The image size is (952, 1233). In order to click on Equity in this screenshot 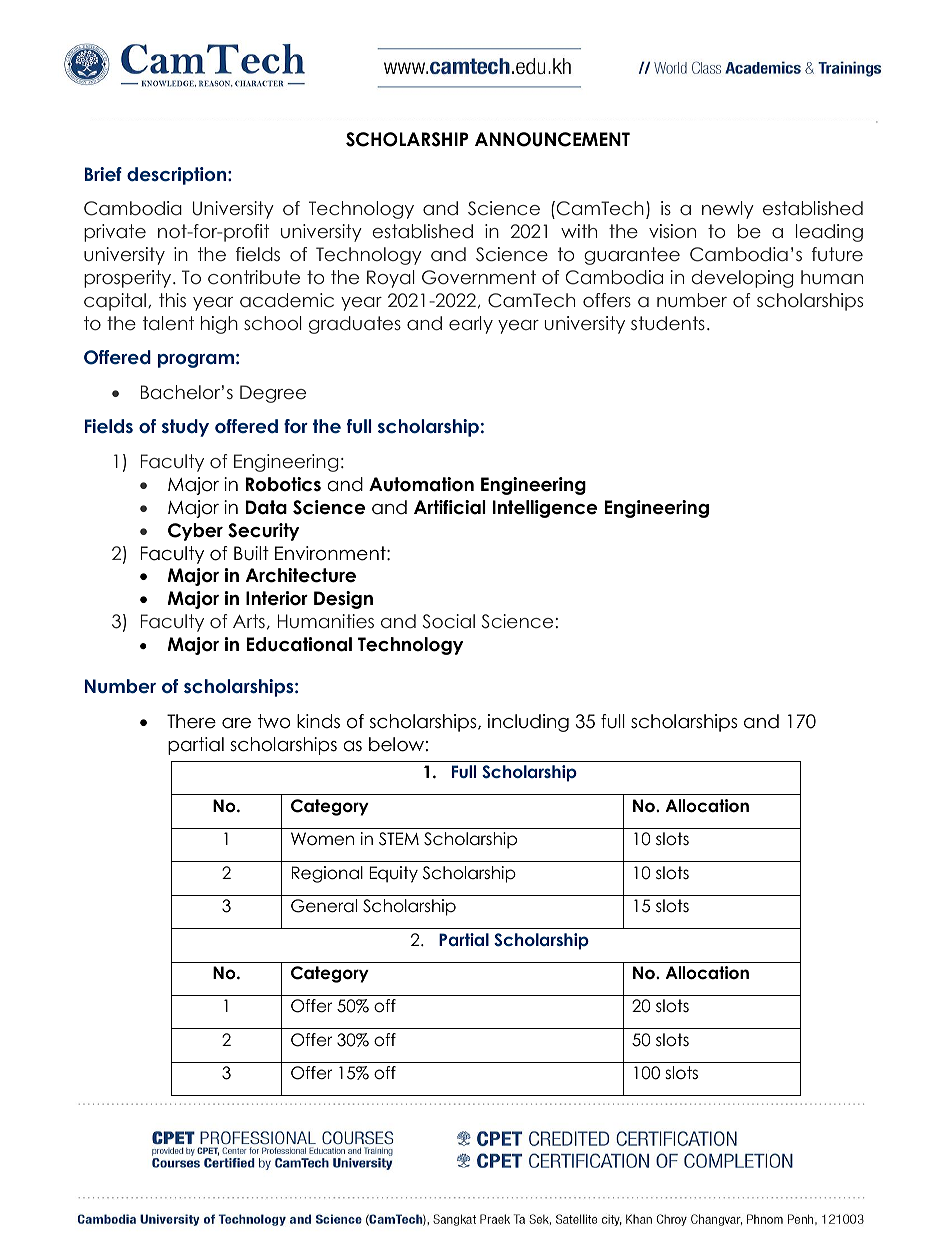, I will do `click(393, 874)`.
